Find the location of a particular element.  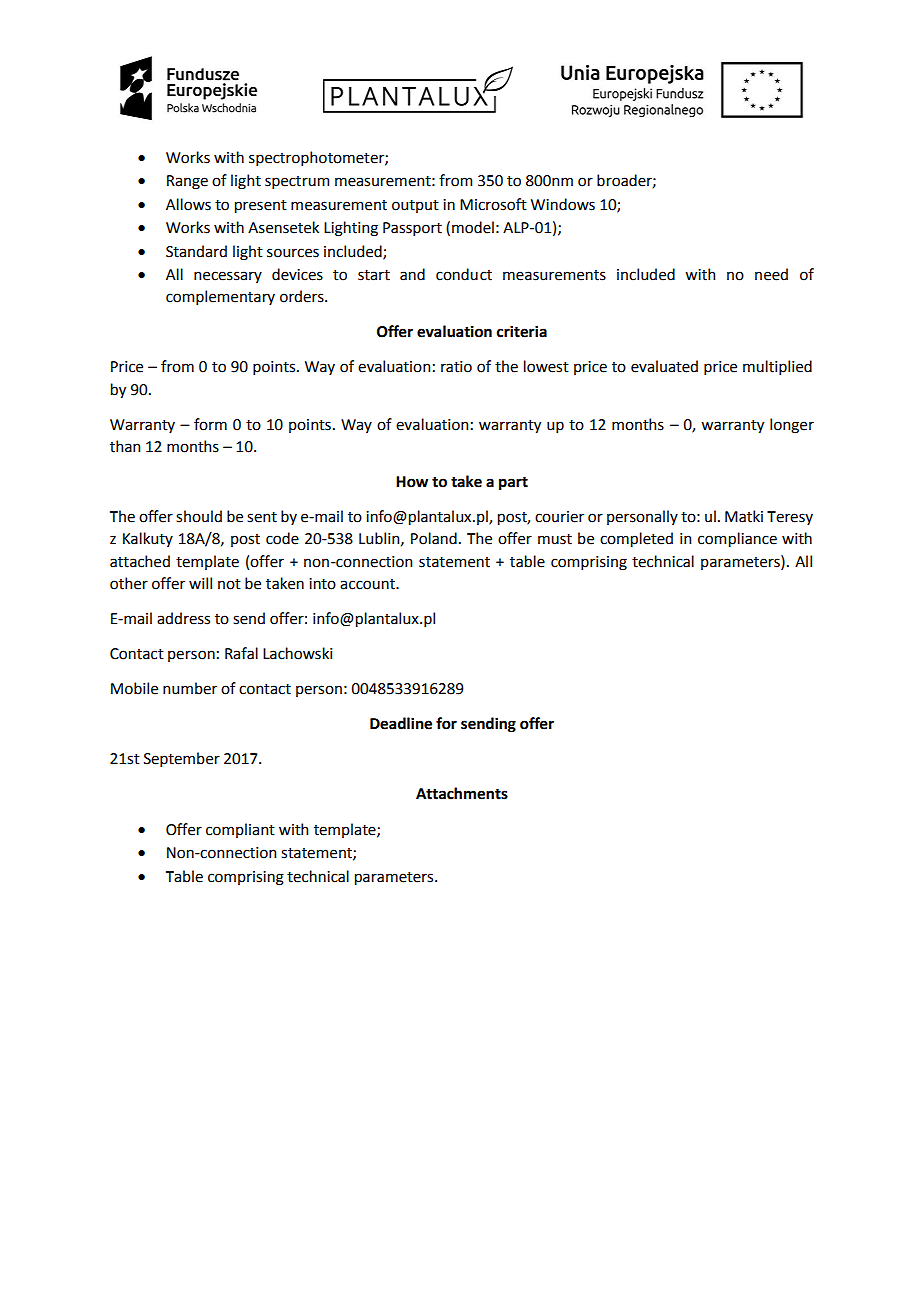

account is located at coordinates (369, 584).
